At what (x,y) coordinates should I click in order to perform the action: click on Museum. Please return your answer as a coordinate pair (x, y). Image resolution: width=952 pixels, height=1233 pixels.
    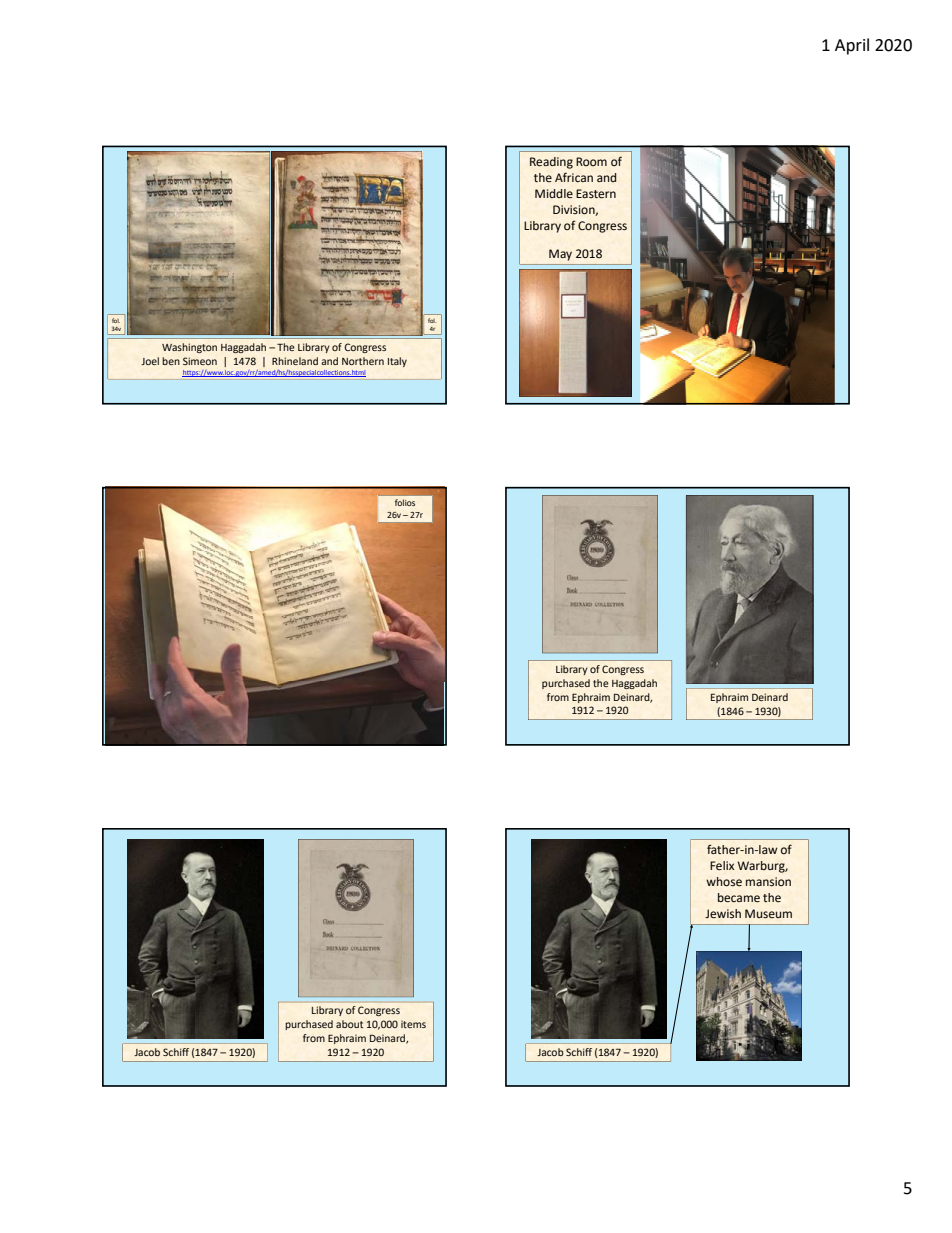
    Looking at the image, I should click on (768, 914).
